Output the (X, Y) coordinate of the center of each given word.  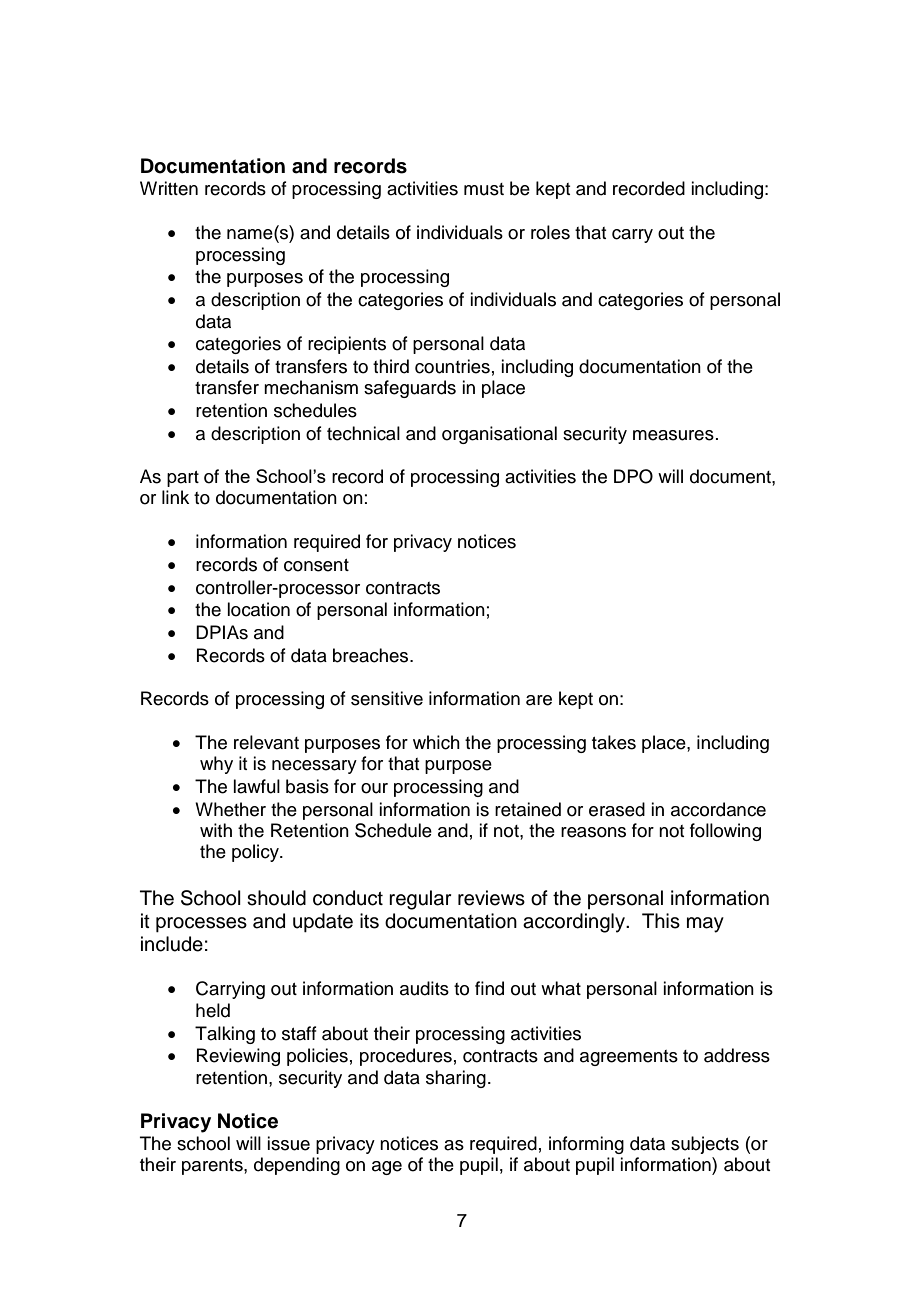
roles (550, 232)
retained (528, 809)
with (216, 830)
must (484, 189)
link (175, 497)
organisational (499, 435)
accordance (718, 809)
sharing (456, 1079)
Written (169, 188)
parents (213, 1167)
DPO (633, 476)
